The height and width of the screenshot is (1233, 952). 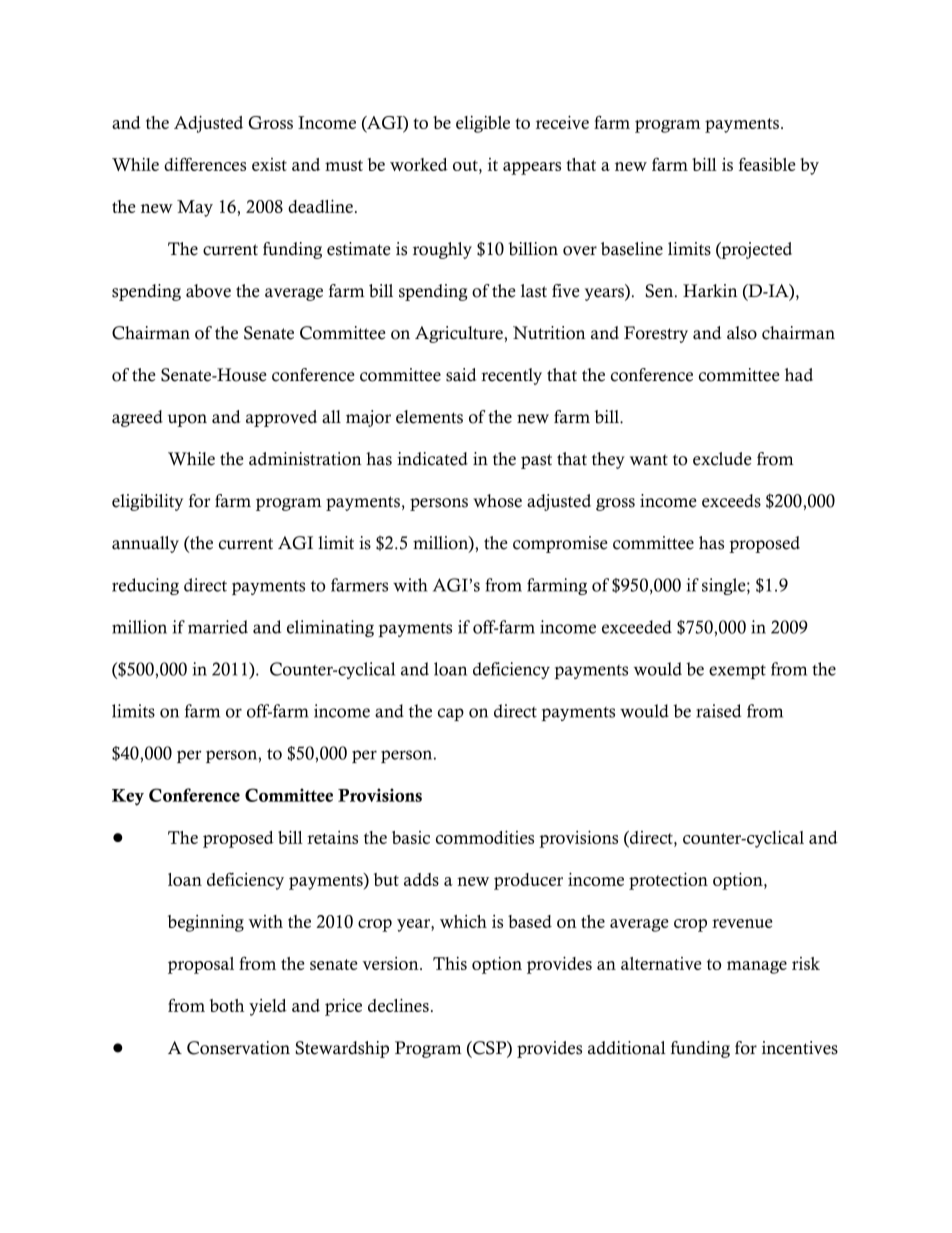 What do you see at coordinates (205, 164) in the screenshot?
I see `differences` at bounding box center [205, 164].
